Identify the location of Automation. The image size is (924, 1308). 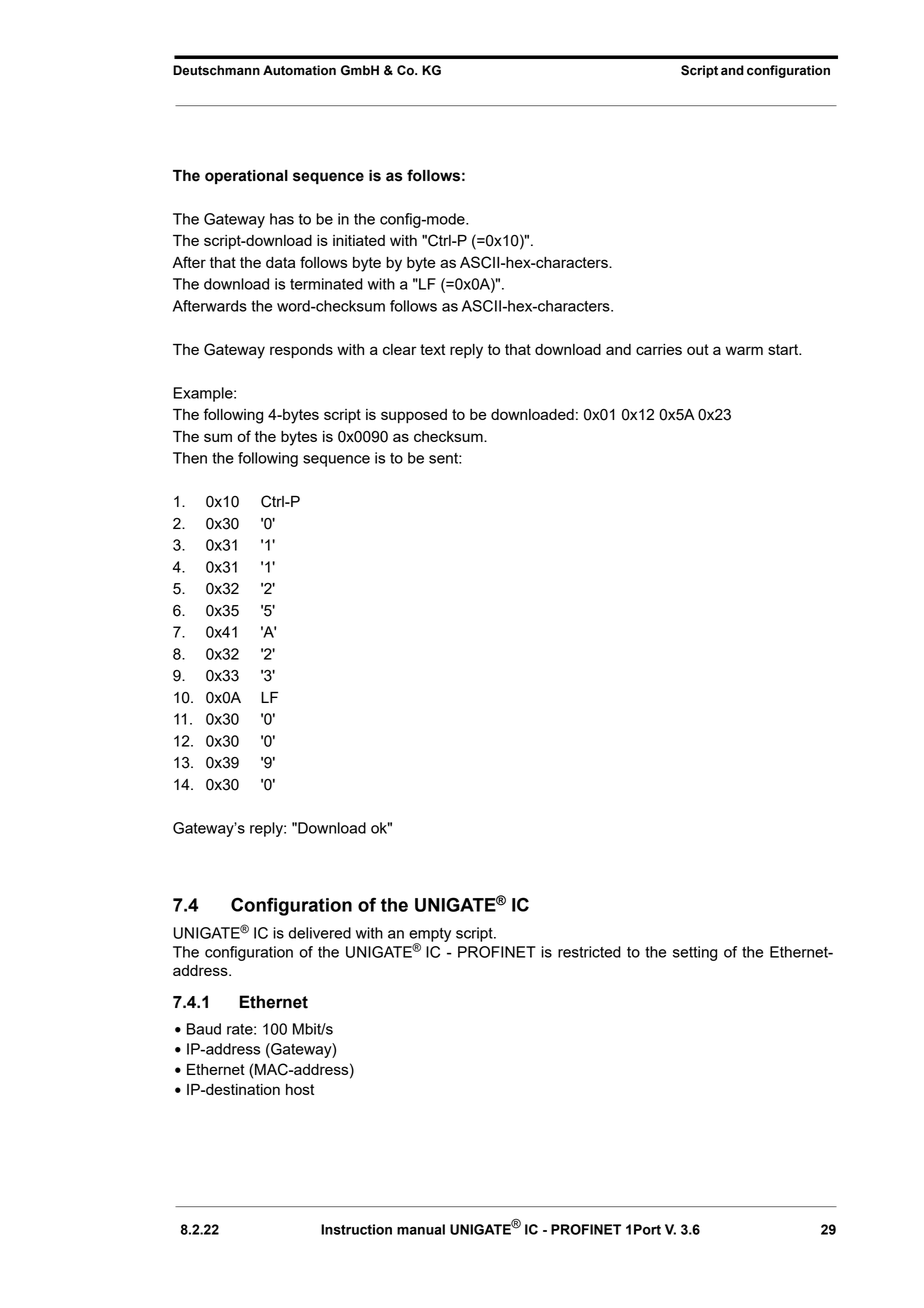
(299, 70).
